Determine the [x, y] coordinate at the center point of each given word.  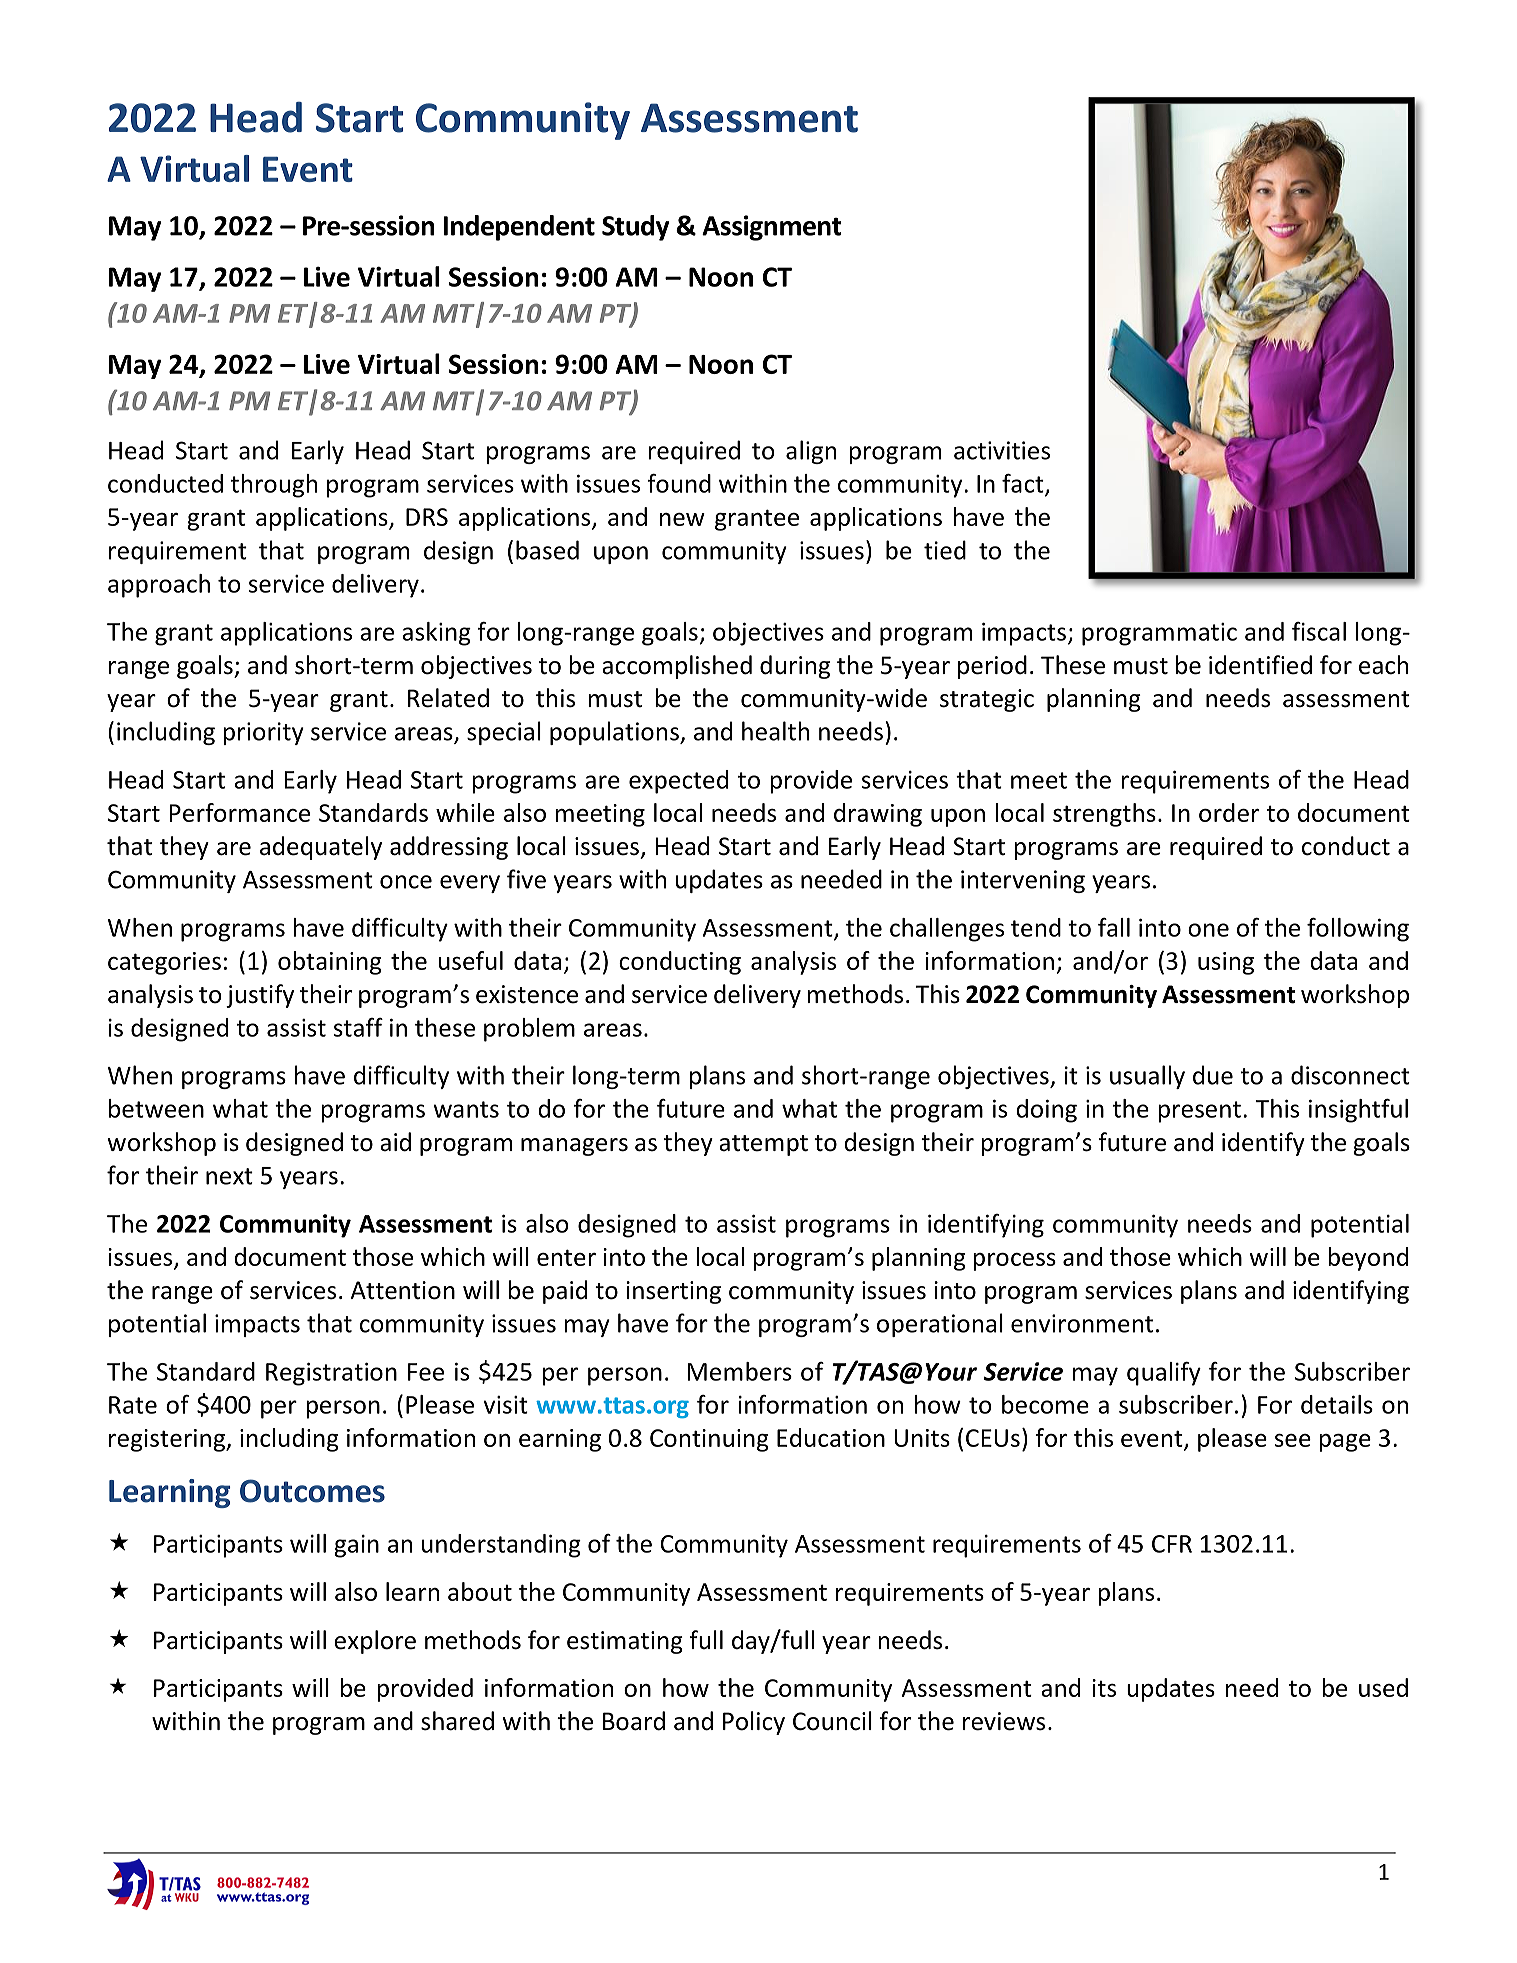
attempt [763, 1145]
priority [263, 733]
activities [1002, 450]
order [1229, 812]
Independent [519, 228]
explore [375, 1642]
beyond [1368, 1259]
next [229, 1176]
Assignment [772, 228]
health [775, 731]
